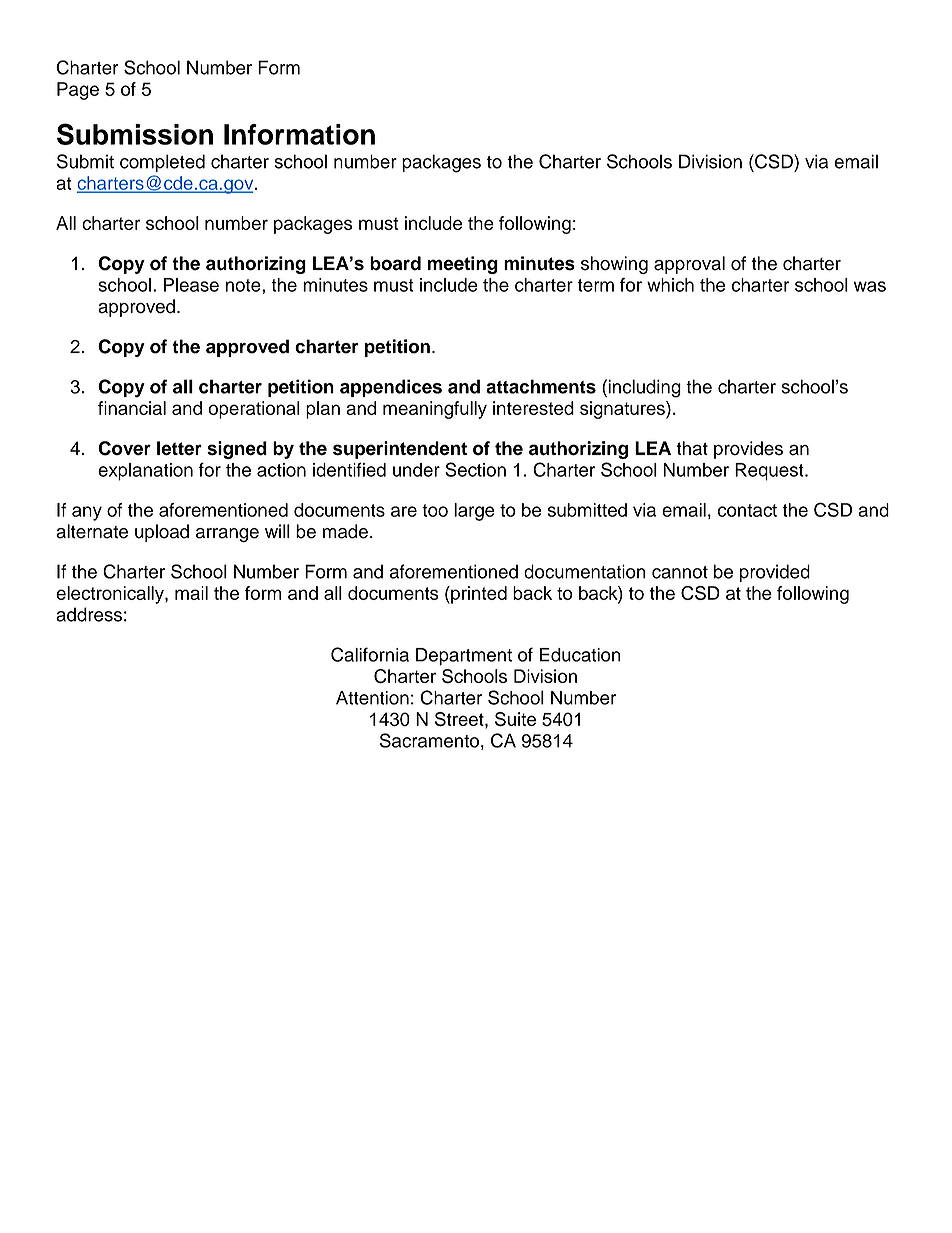 This screenshot has width=952, height=1233. I want to click on Suite, so click(515, 719).
